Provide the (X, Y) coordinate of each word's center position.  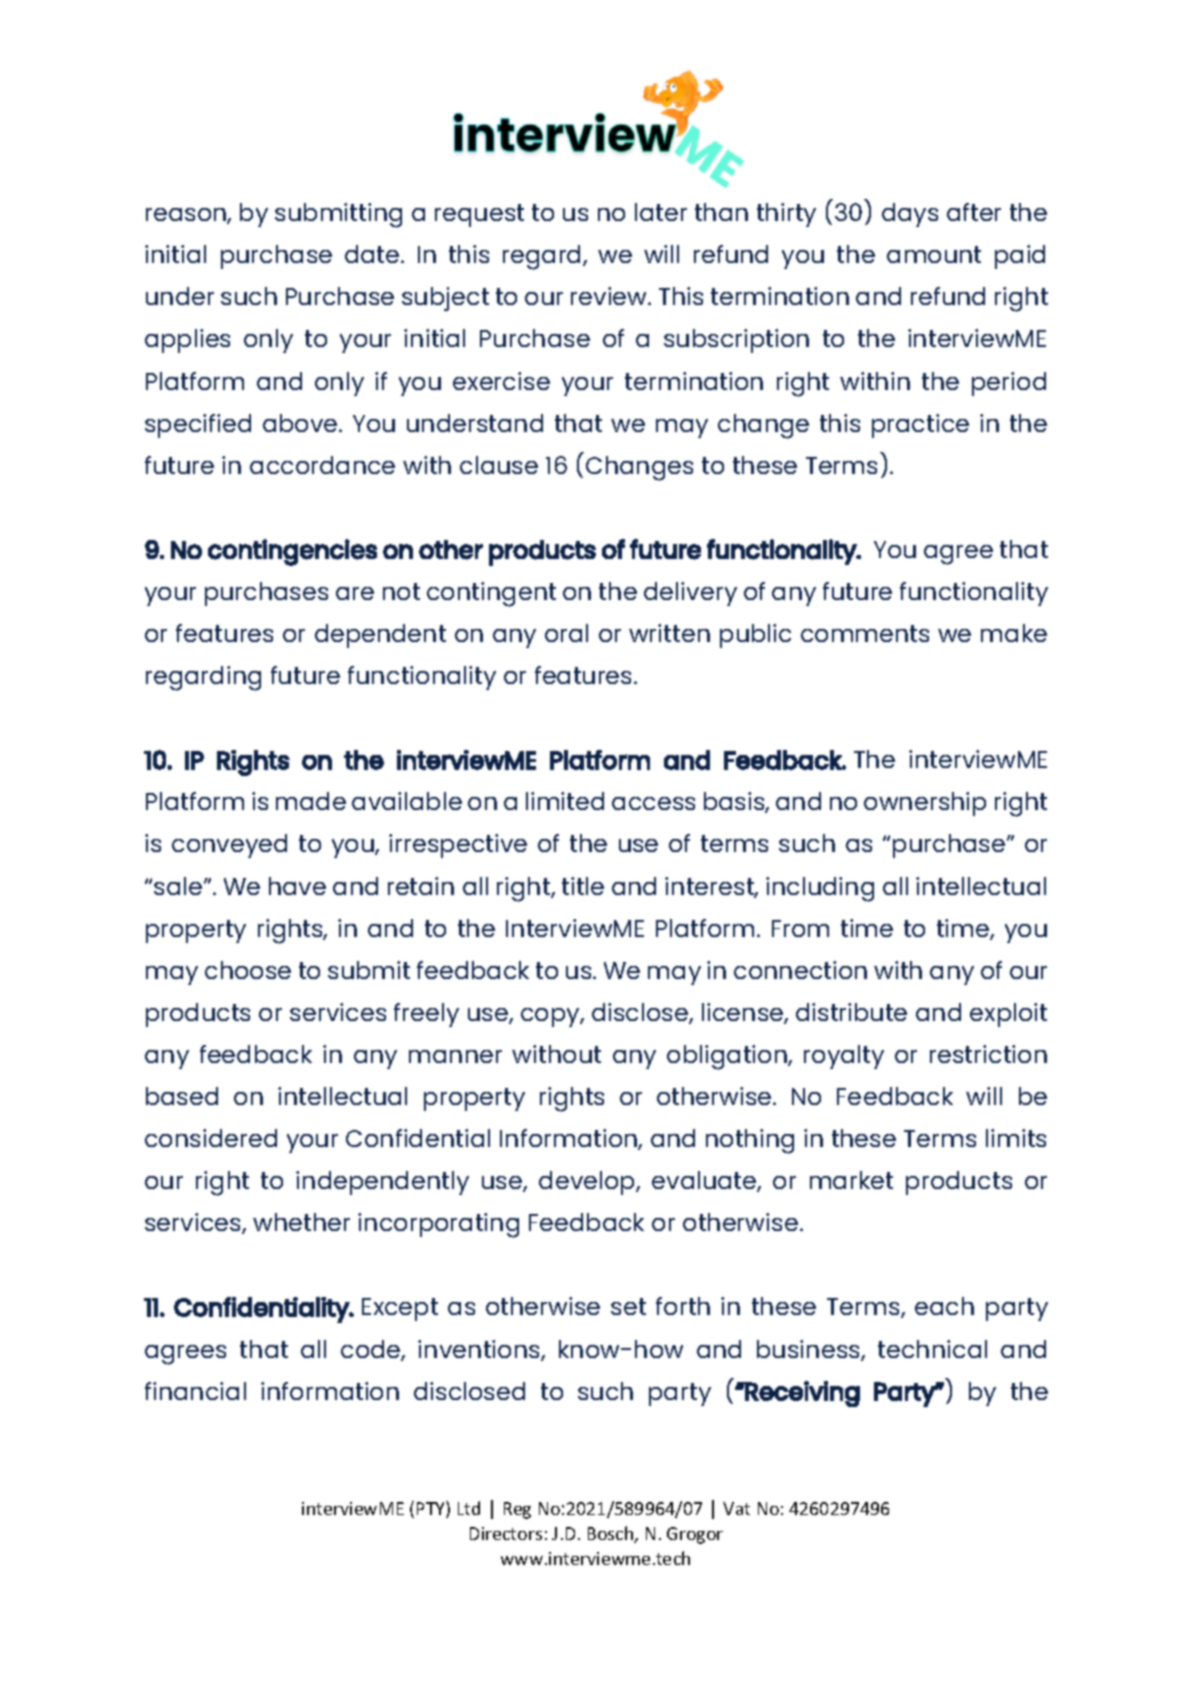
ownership (925, 804)
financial (195, 1391)
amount (934, 254)
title (583, 886)
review (610, 296)
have (297, 886)
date (373, 254)
